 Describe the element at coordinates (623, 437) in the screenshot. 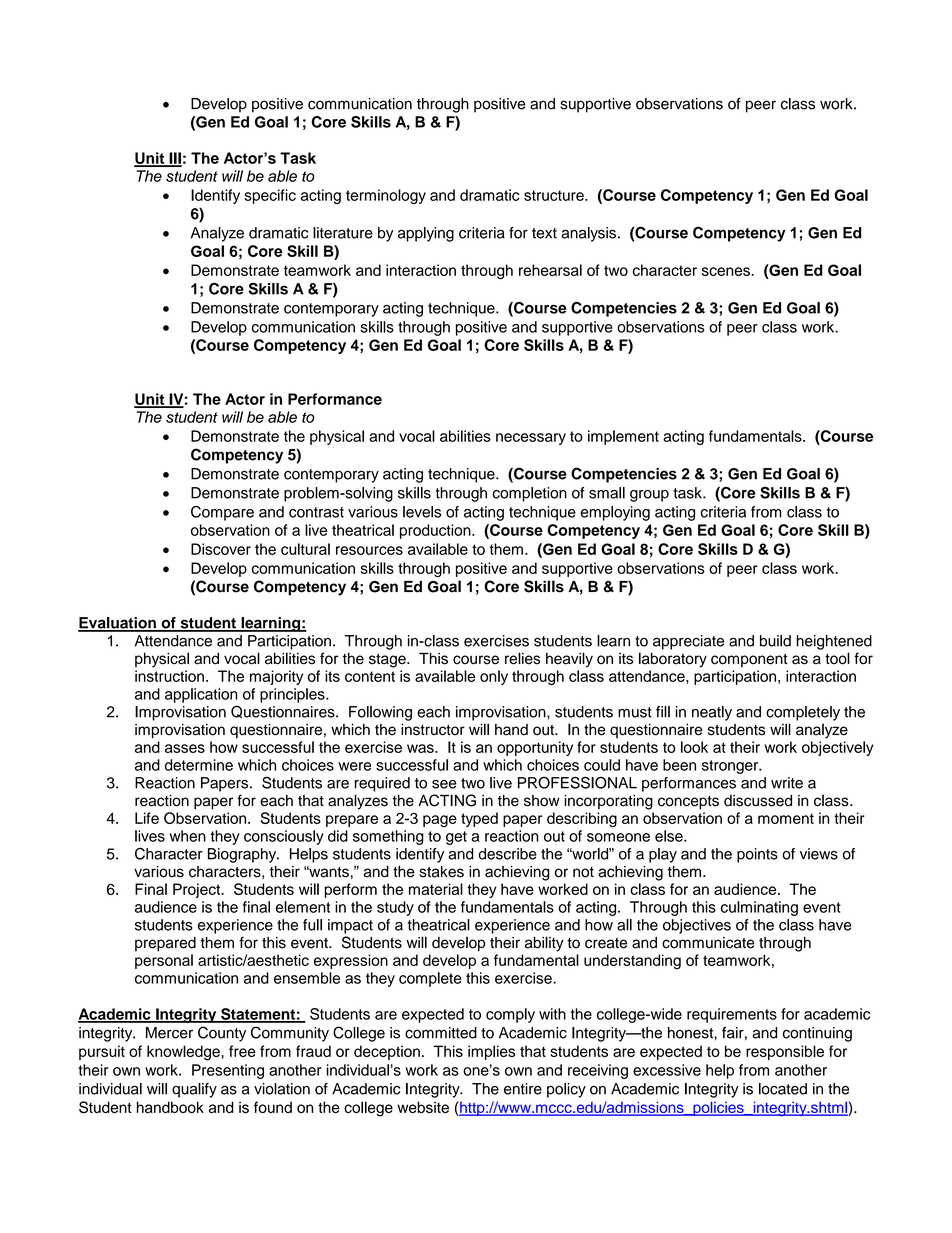

I see `implement` at that location.
